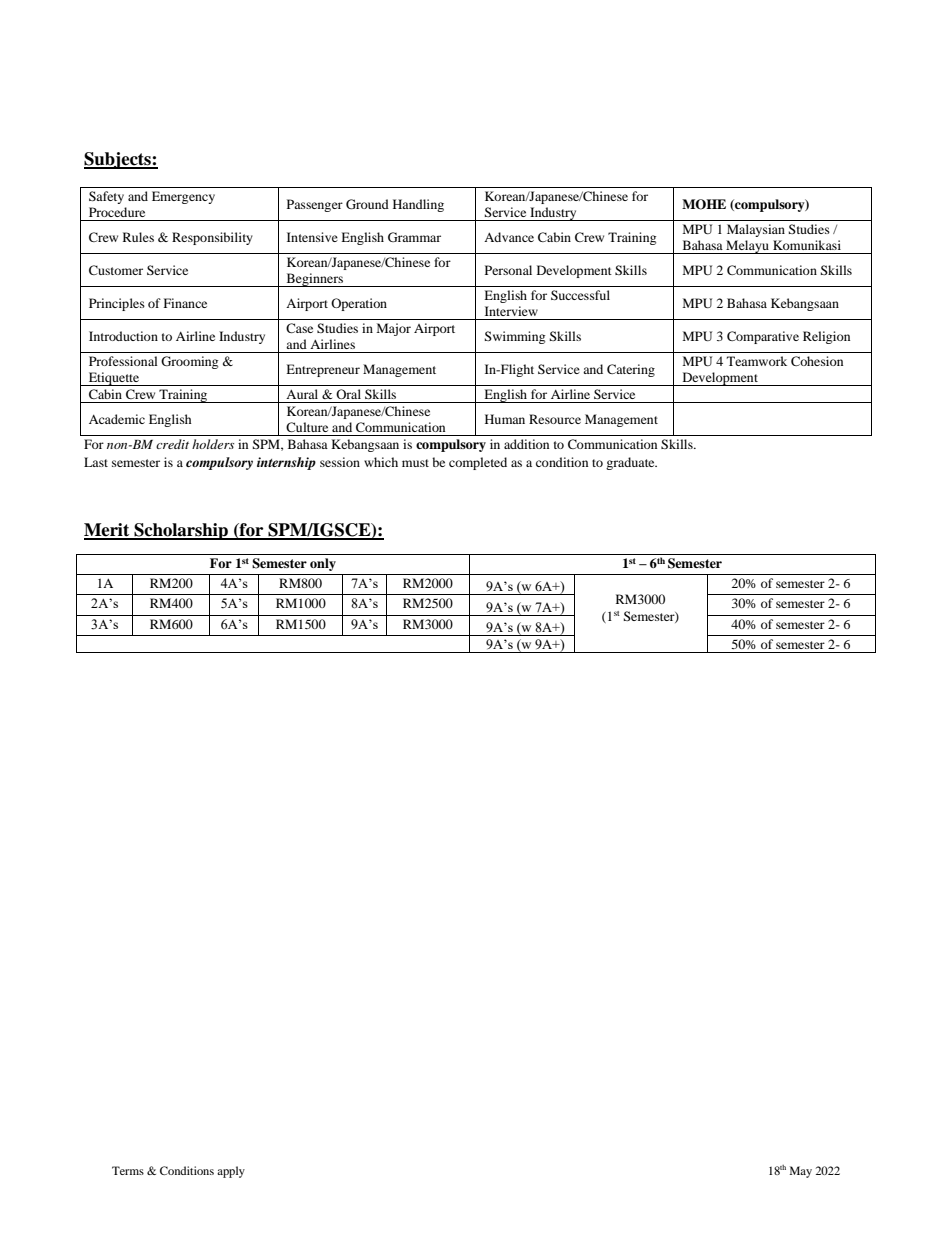  What do you see at coordinates (747, 247) in the document?
I see `Melayu` at bounding box center [747, 247].
